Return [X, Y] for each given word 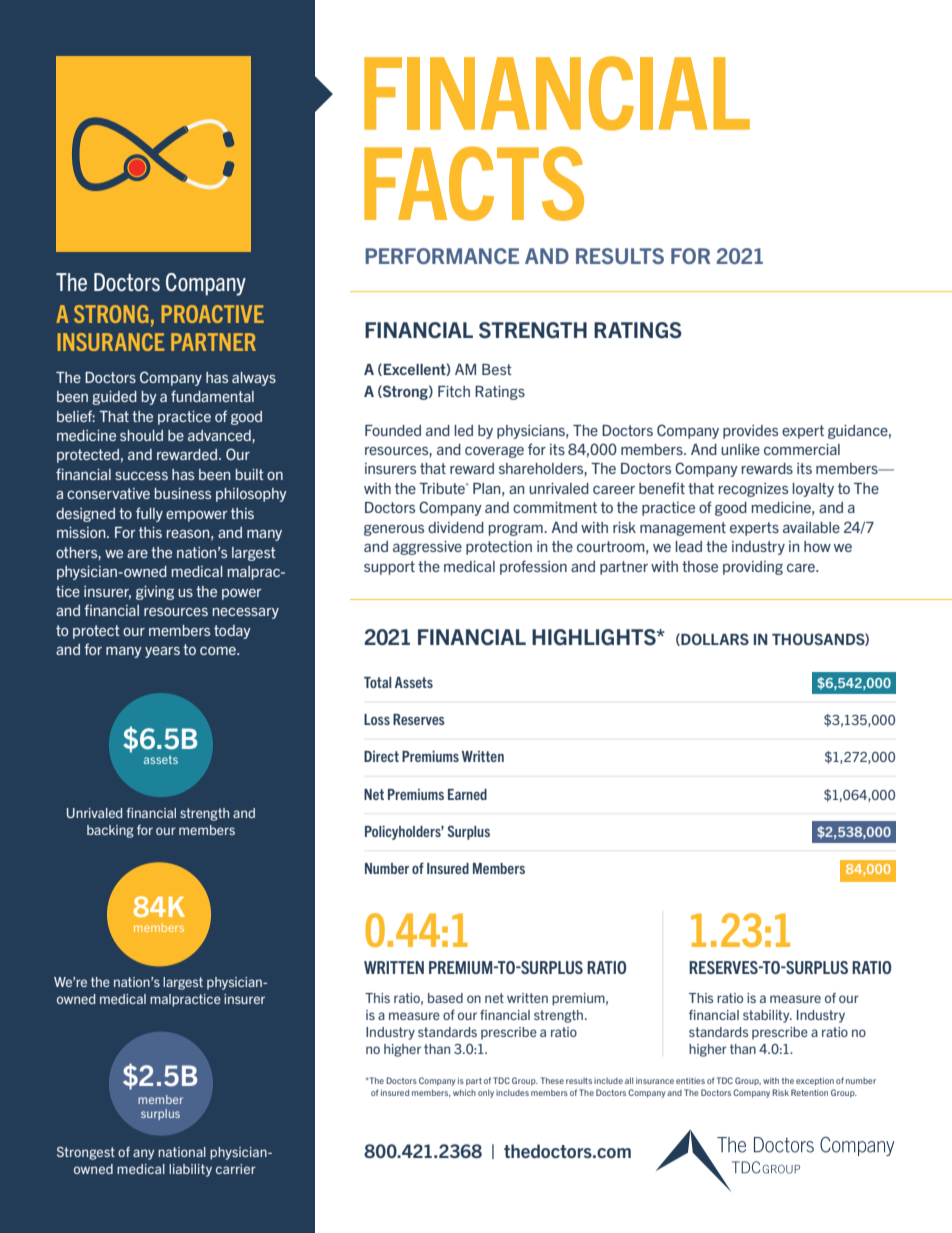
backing [110, 831]
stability [767, 1016]
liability [190, 1170]
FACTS [474, 183]
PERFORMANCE [442, 256]
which [464, 1092]
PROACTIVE [213, 314]
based [445, 998]
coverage [494, 452]
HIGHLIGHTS [595, 637]
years [162, 652]
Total [377, 682]
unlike [740, 449]
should [141, 435]
